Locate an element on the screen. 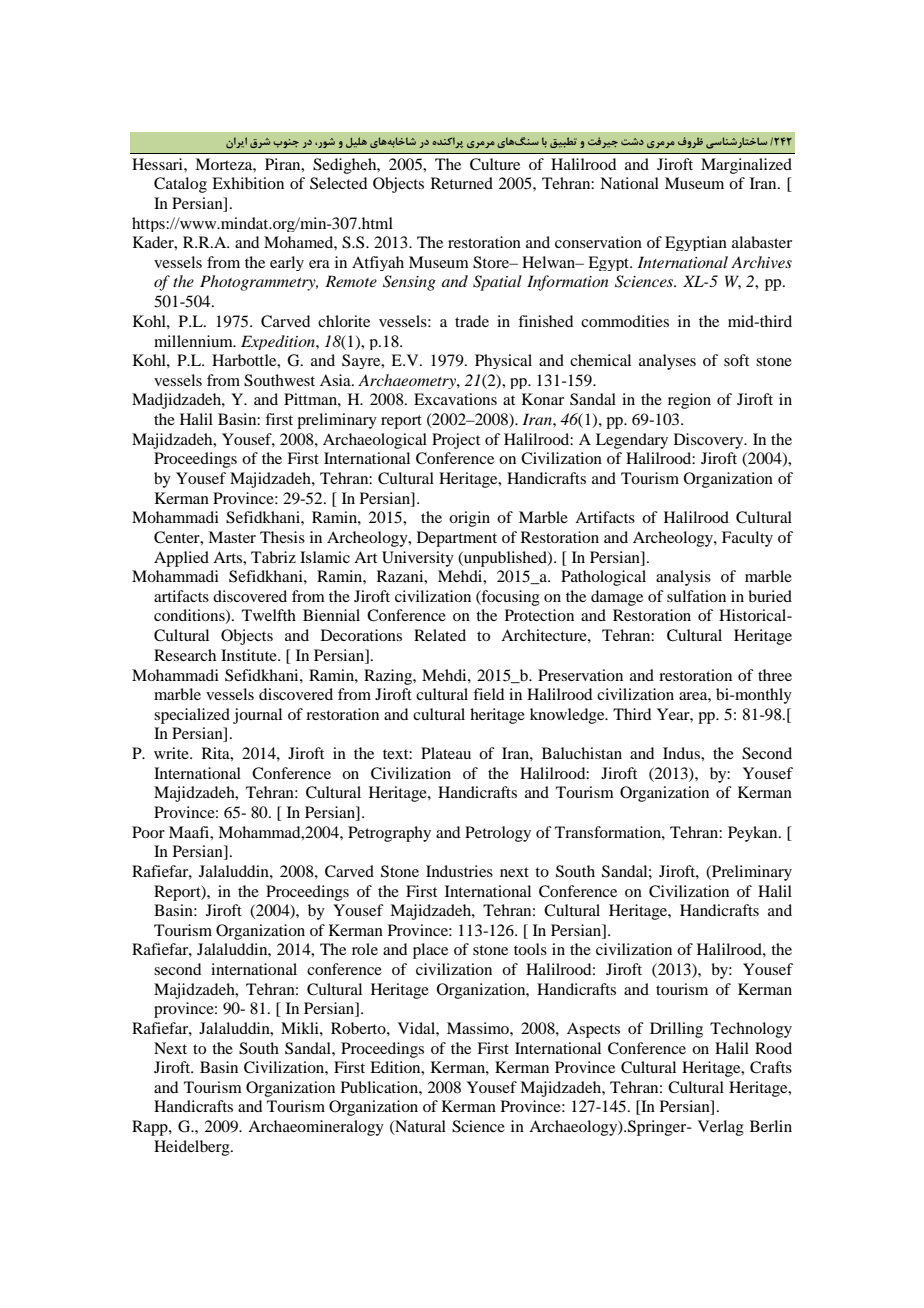 This screenshot has width=924, height=1308. millennium is located at coordinates (194, 341).
